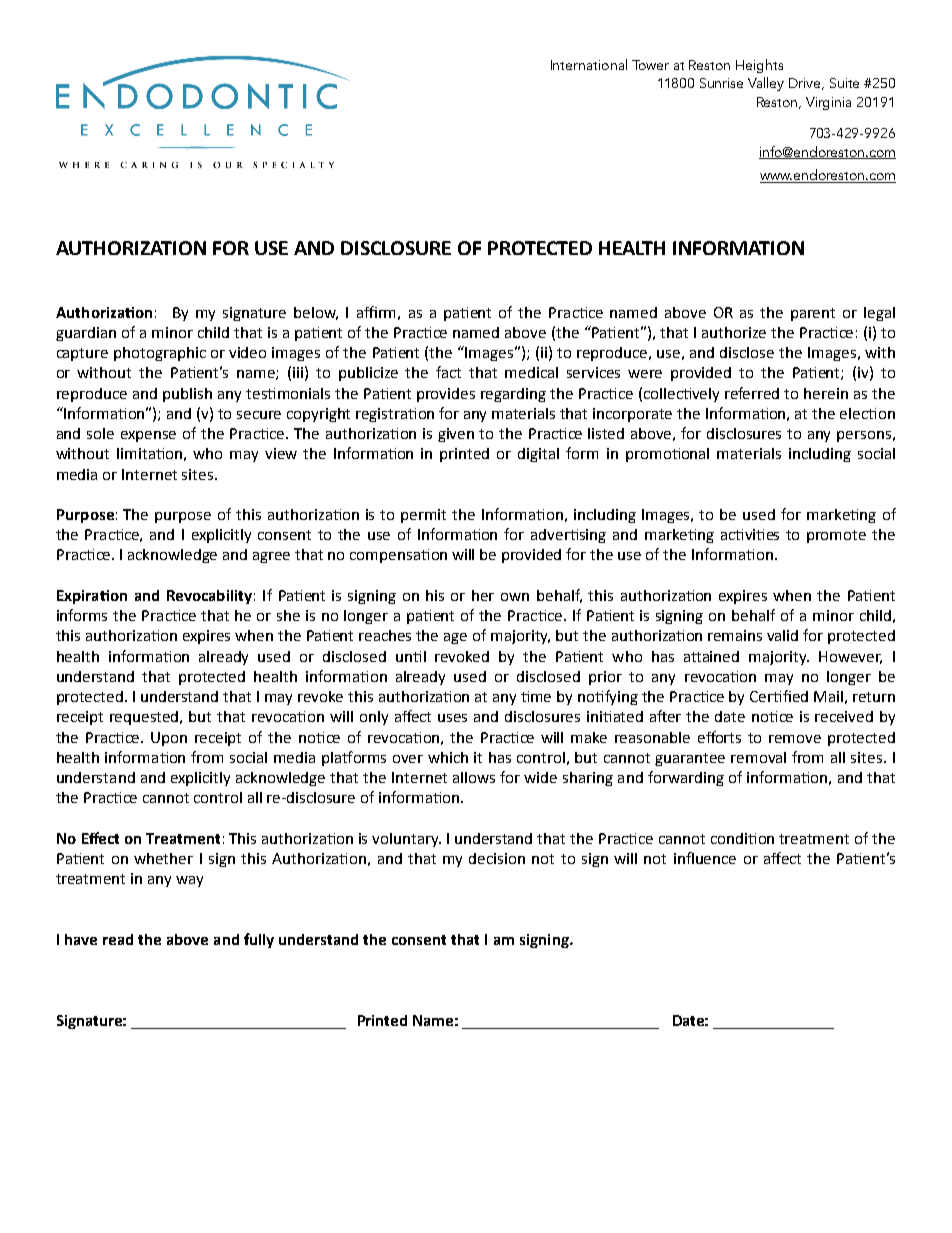 The height and width of the page is (1233, 952). Describe the element at coordinates (160, 354) in the page. I see `photographic` at that location.
